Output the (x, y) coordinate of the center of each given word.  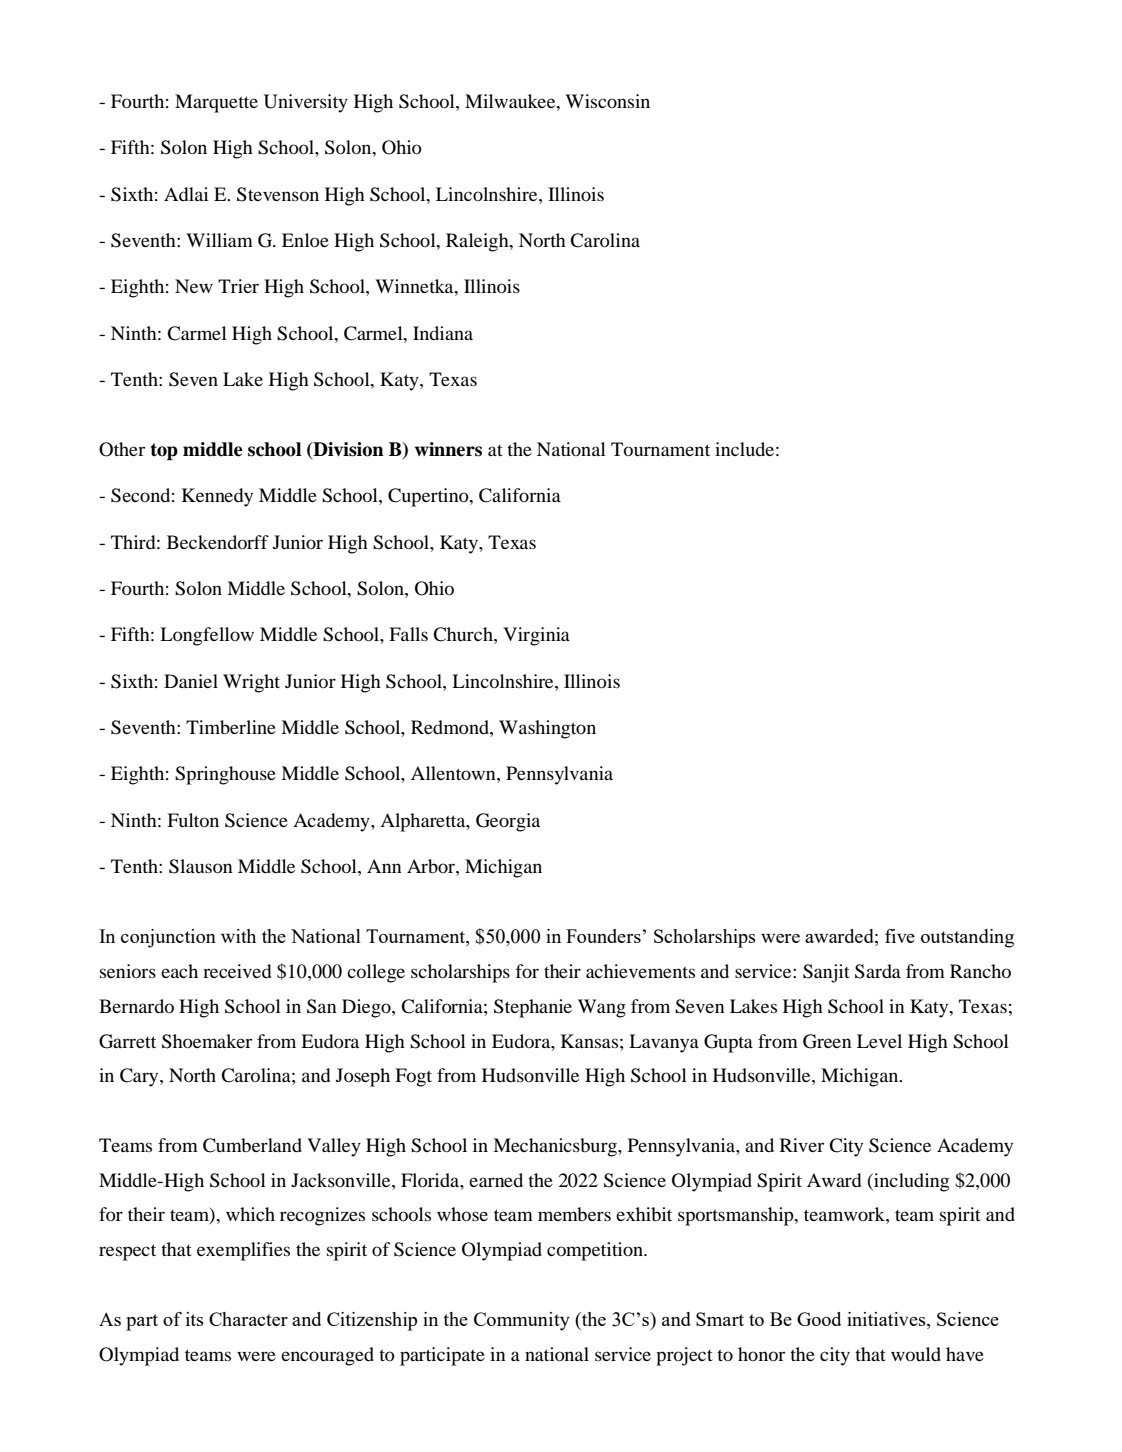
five (900, 936)
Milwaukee (511, 101)
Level (879, 1041)
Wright (251, 683)
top (164, 451)
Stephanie (533, 1008)
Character (248, 1319)
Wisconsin (607, 101)
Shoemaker (207, 1041)
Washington (547, 729)
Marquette (216, 103)
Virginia (536, 636)
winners (448, 449)
